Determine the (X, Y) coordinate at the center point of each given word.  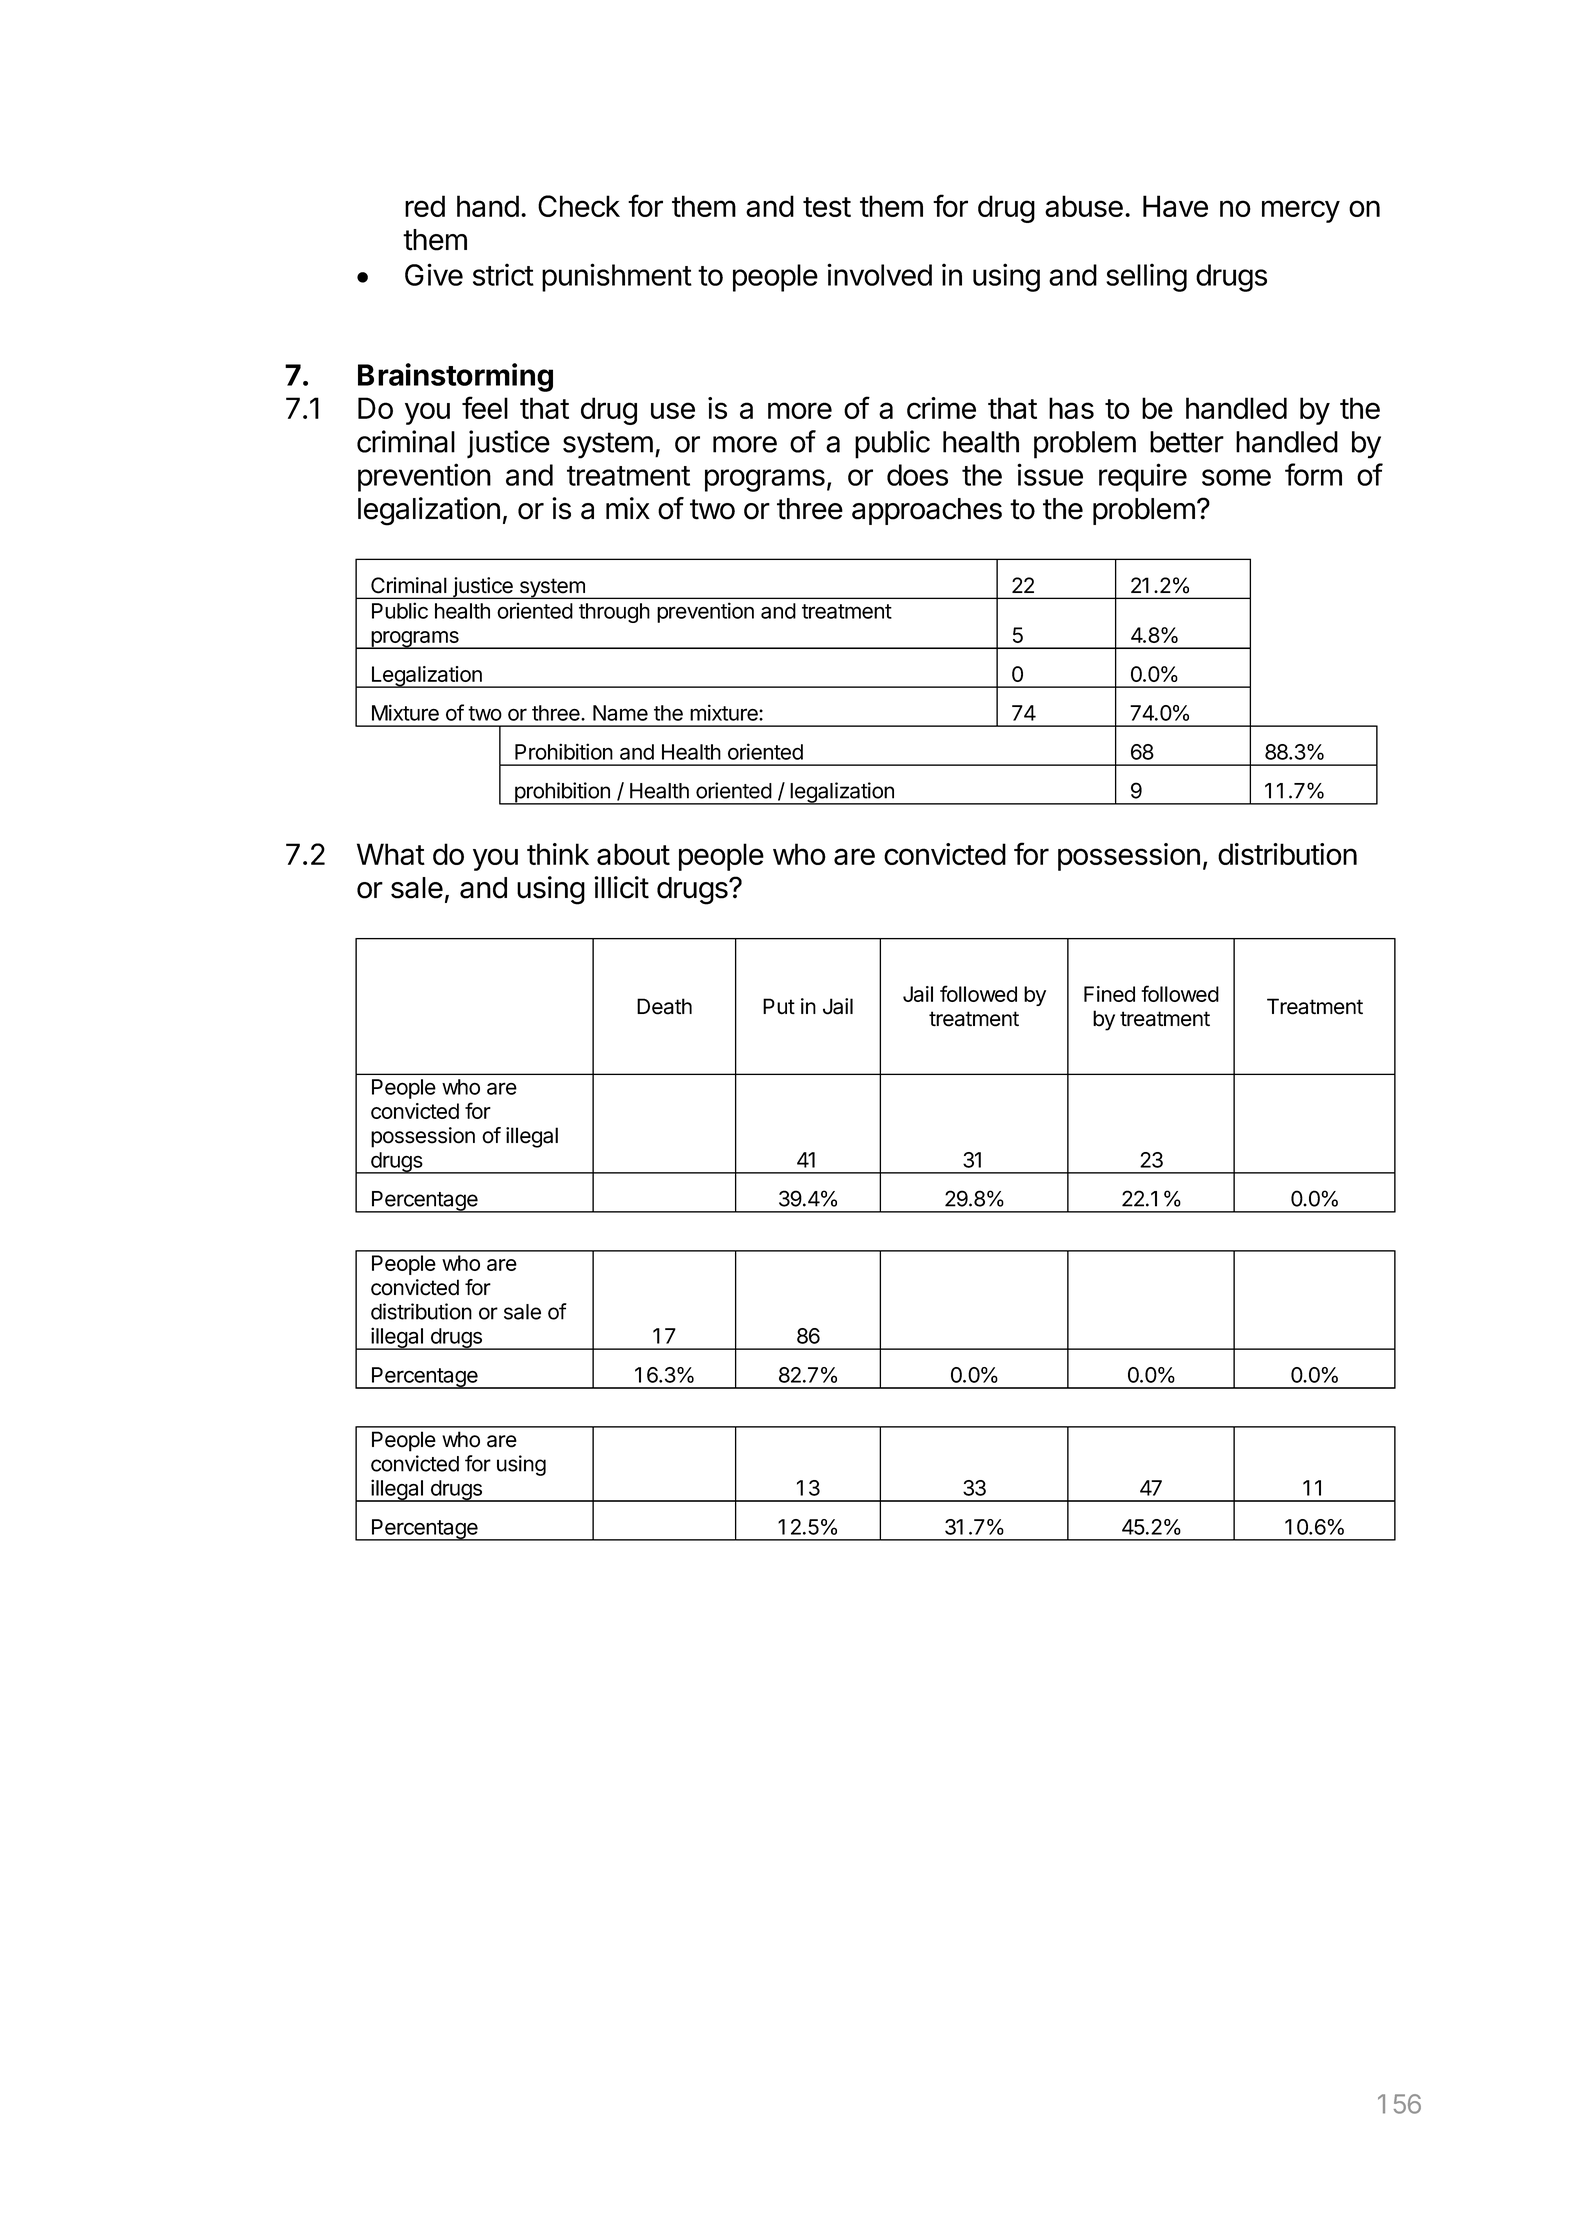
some (1236, 477)
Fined (1109, 994)
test (827, 207)
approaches (927, 511)
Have (1175, 206)
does (917, 475)
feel (485, 407)
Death (664, 1006)
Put (779, 1006)
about (633, 854)
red (425, 206)
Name (620, 713)
